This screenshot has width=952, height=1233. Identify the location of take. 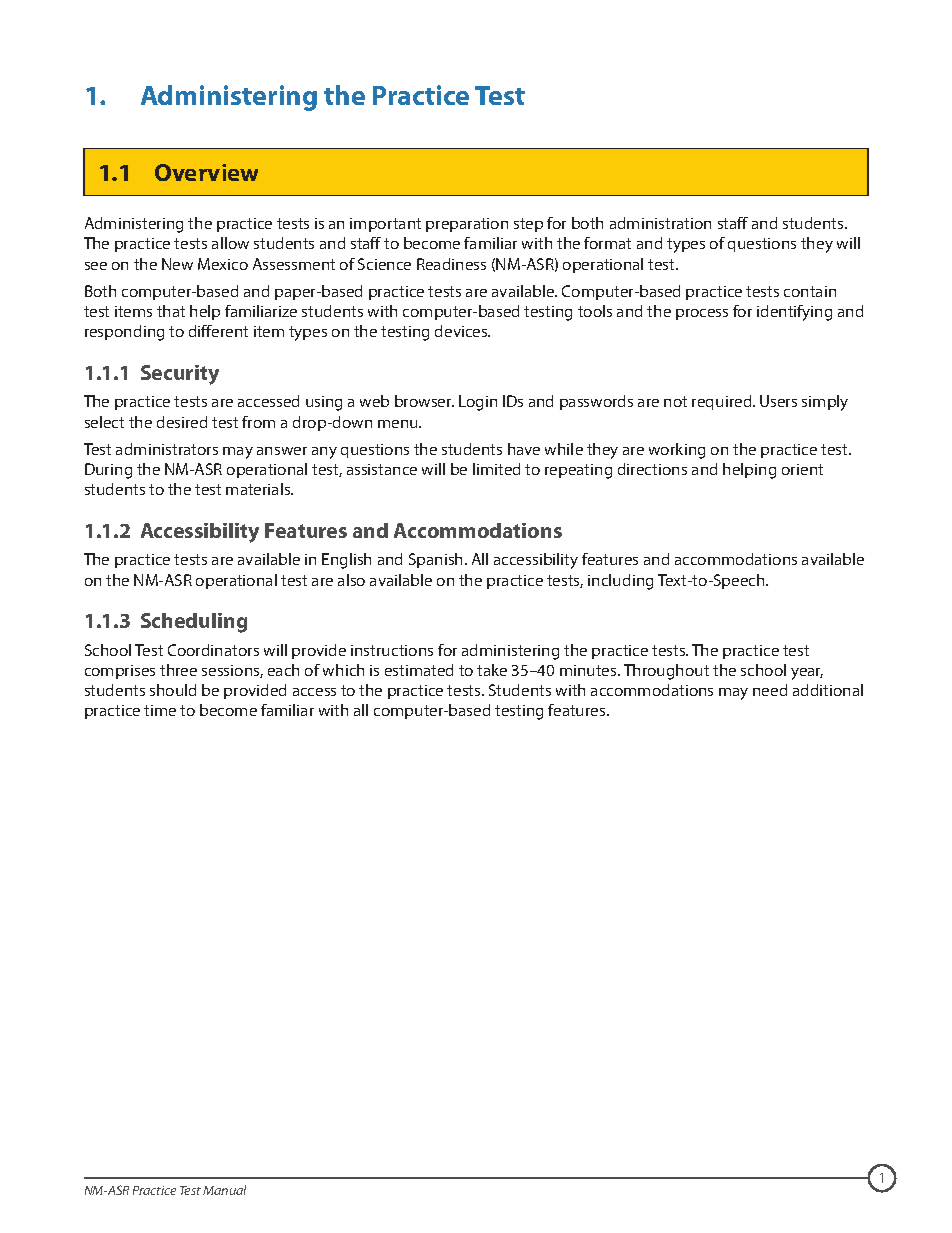
(492, 670).
